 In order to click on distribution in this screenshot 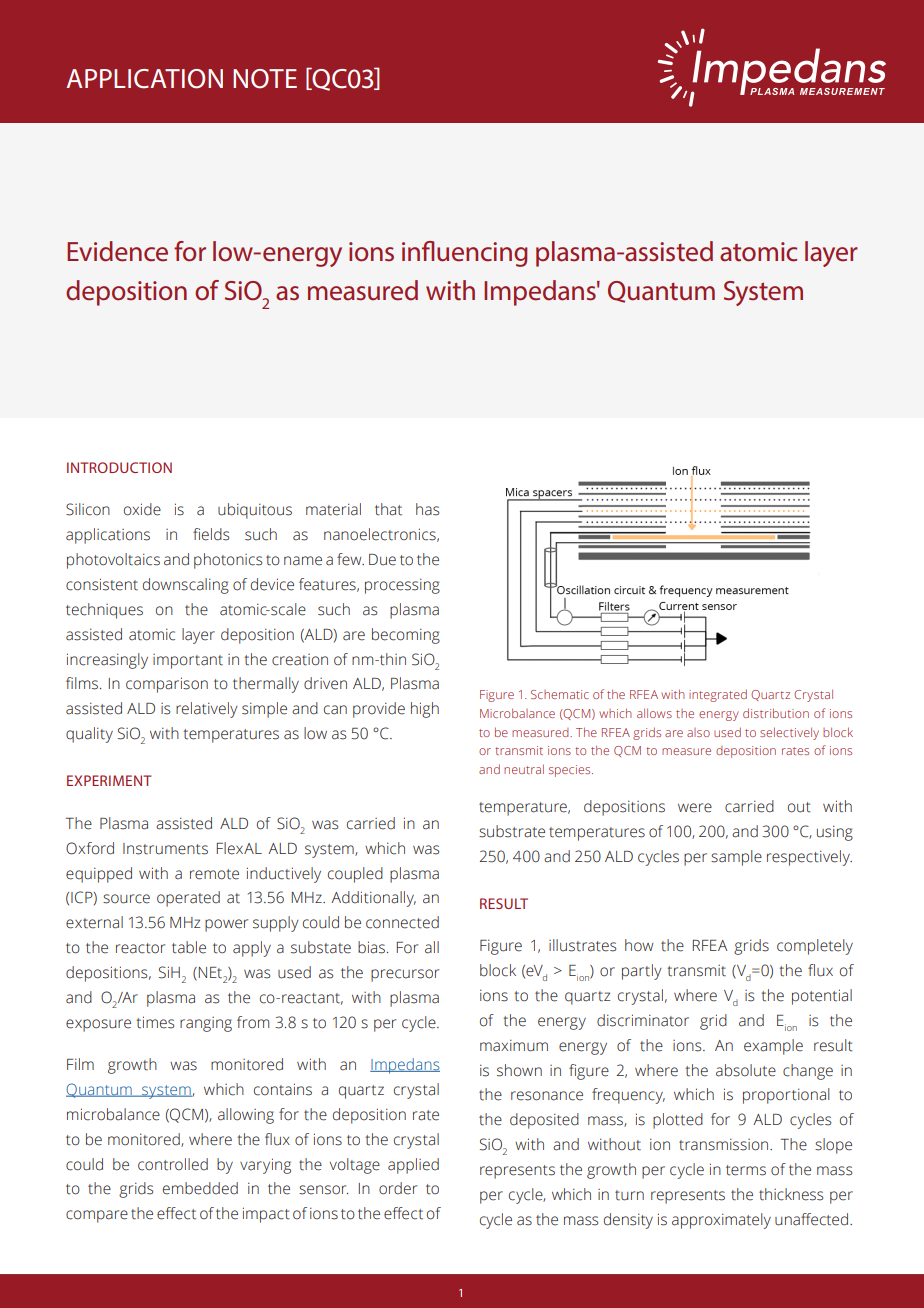, I will do `click(776, 713)`.
